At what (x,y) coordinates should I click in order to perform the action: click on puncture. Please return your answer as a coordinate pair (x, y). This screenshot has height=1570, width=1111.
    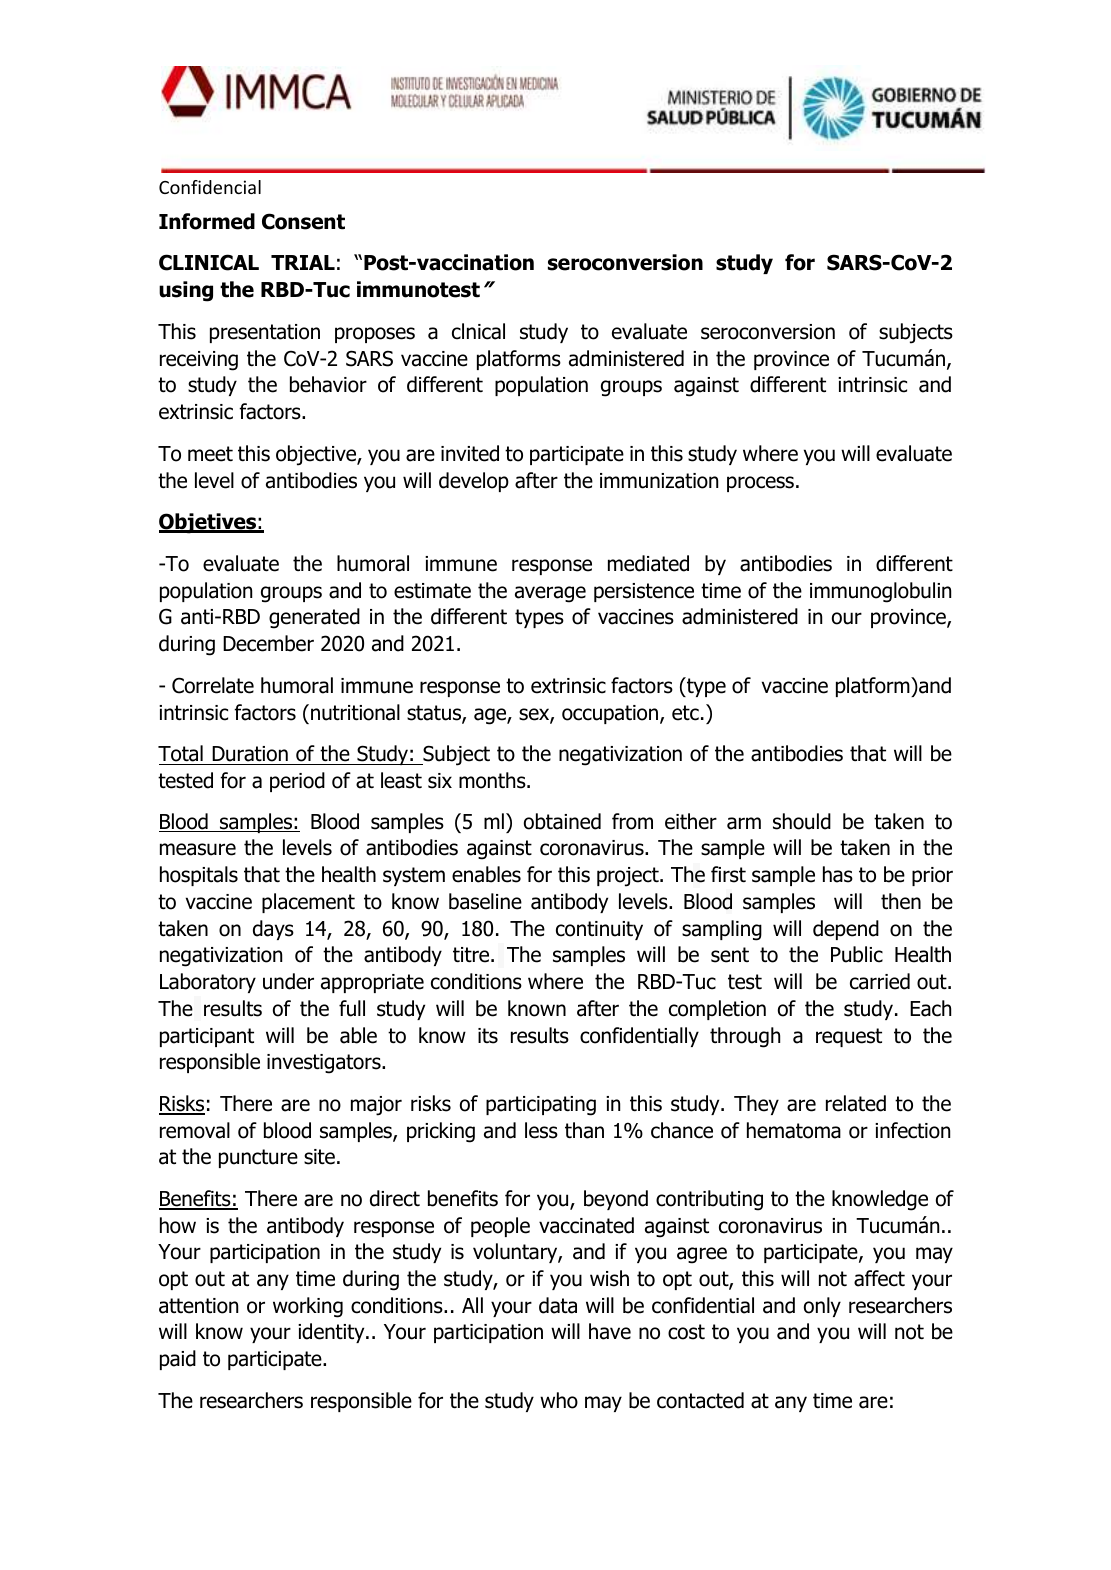
    Looking at the image, I should click on (258, 1158).
